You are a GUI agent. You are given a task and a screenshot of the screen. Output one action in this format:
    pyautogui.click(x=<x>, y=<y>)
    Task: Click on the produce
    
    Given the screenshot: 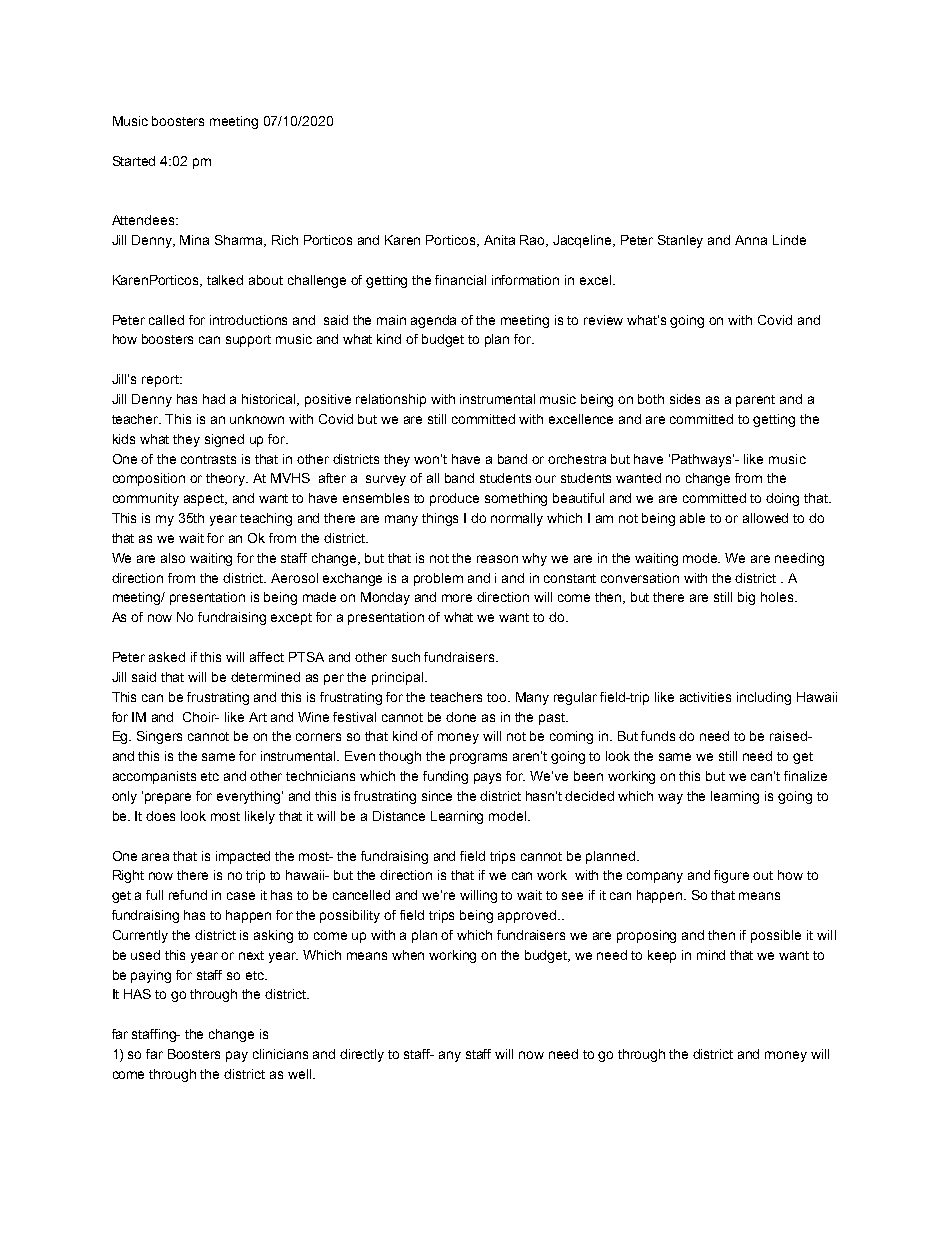 What is the action you would take?
    pyautogui.click(x=454, y=499)
